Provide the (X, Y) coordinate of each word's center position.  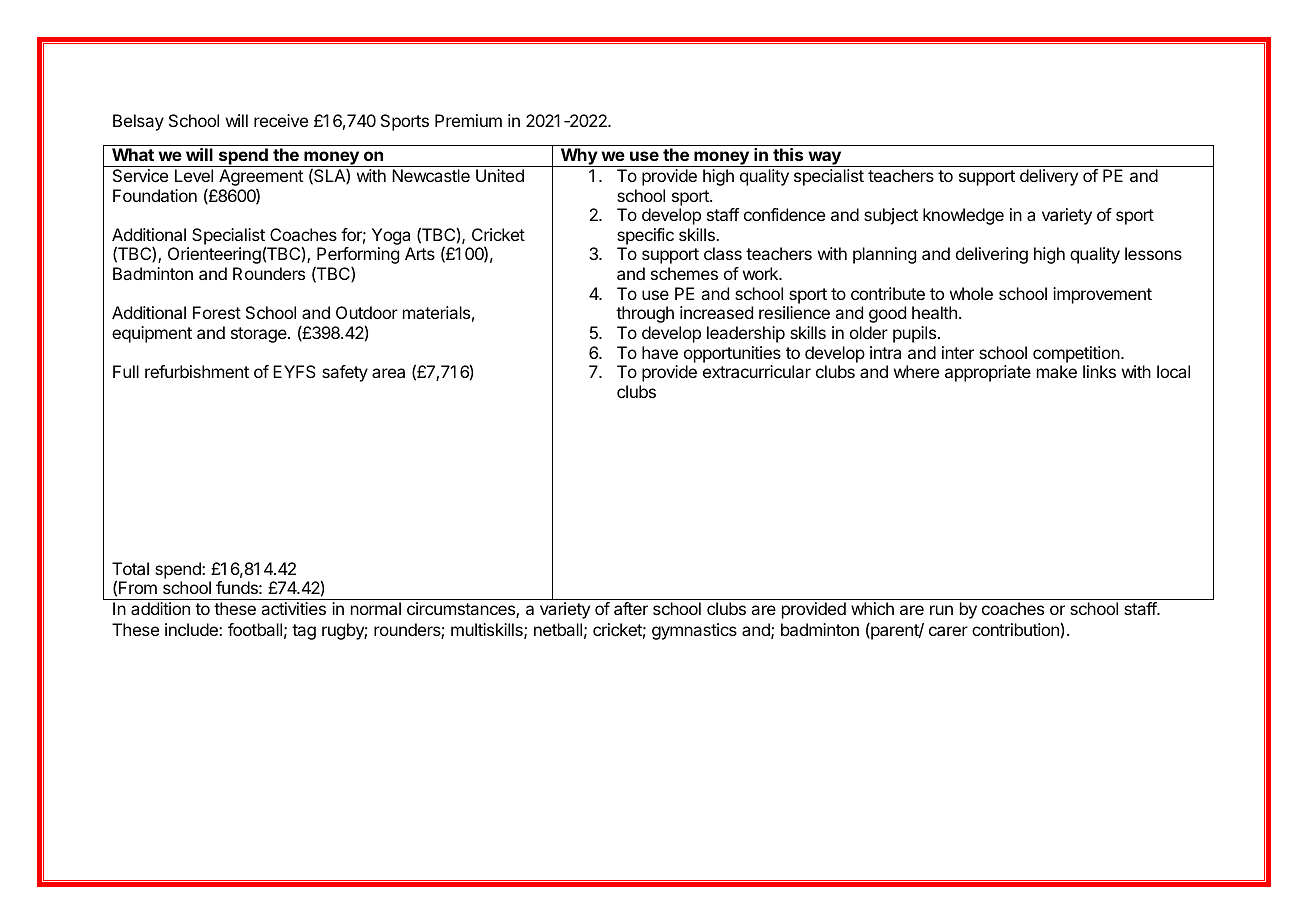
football (255, 629)
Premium (468, 120)
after (631, 608)
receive (281, 120)
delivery (1049, 177)
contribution (1015, 629)
